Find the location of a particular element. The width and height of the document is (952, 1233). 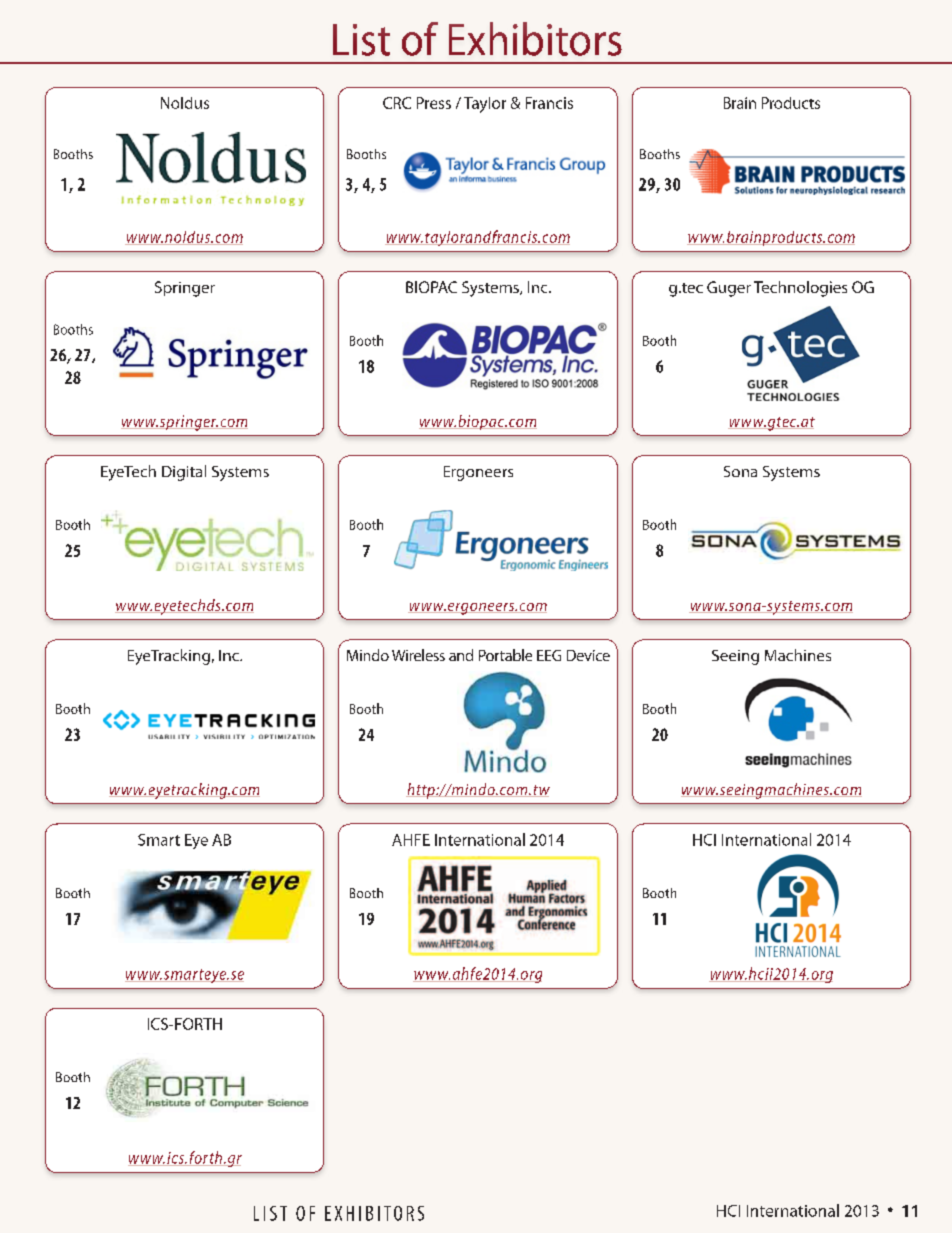

Digital is located at coordinates (184, 473).
